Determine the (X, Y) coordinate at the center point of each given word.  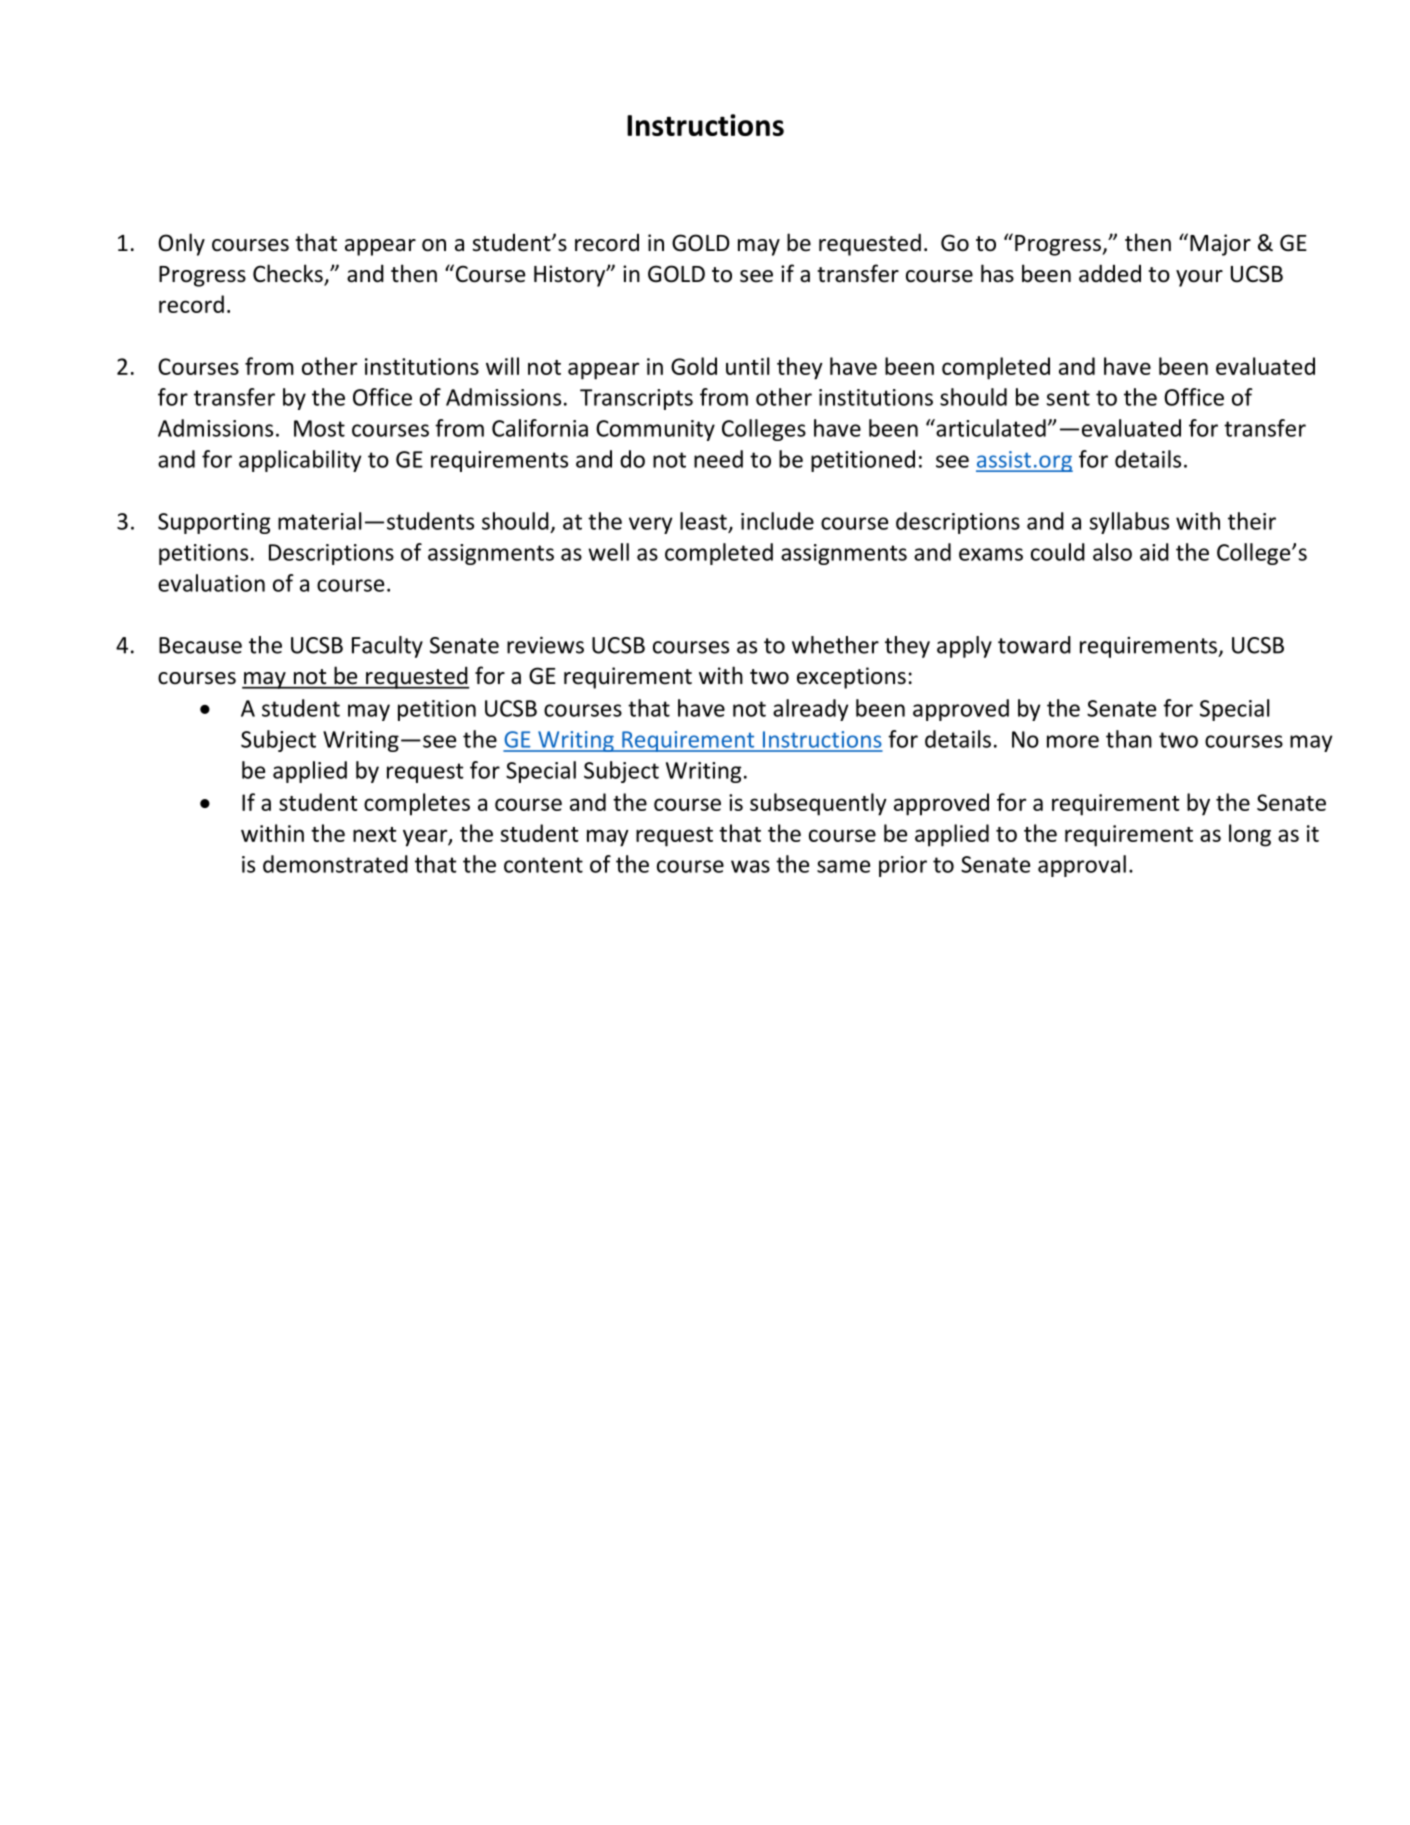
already (811, 710)
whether (835, 645)
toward (1034, 645)
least (703, 521)
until (748, 366)
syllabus (1129, 523)
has (997, 273)
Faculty (387, 647)
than (1129, 739)
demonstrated (335, 864)
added (1110, 273)
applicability (300, 461)
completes (417, 804)
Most (319, 428)
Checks (289, 274)
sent (1068, 398)
